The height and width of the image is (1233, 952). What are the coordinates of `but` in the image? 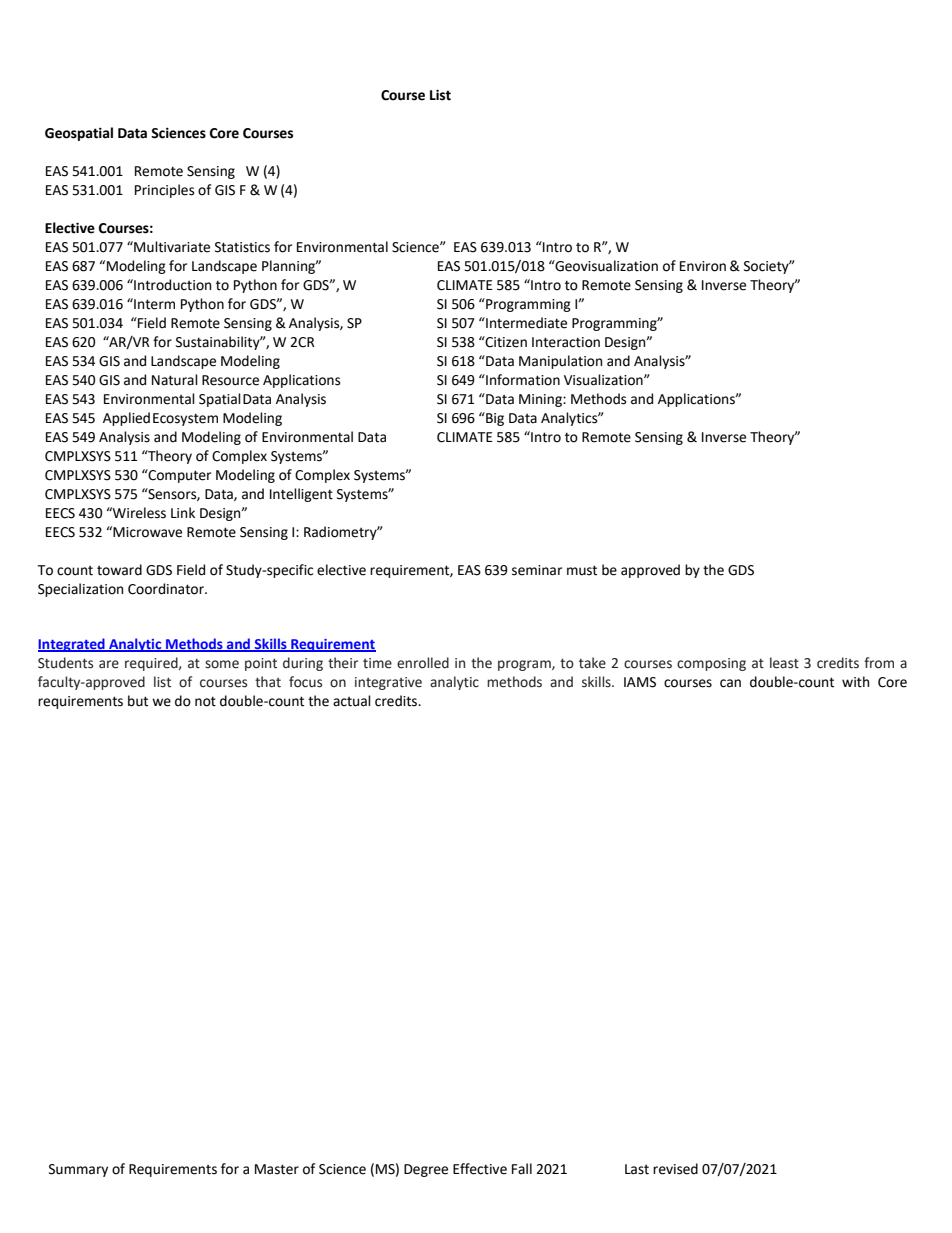 It's located at (138, 701).
